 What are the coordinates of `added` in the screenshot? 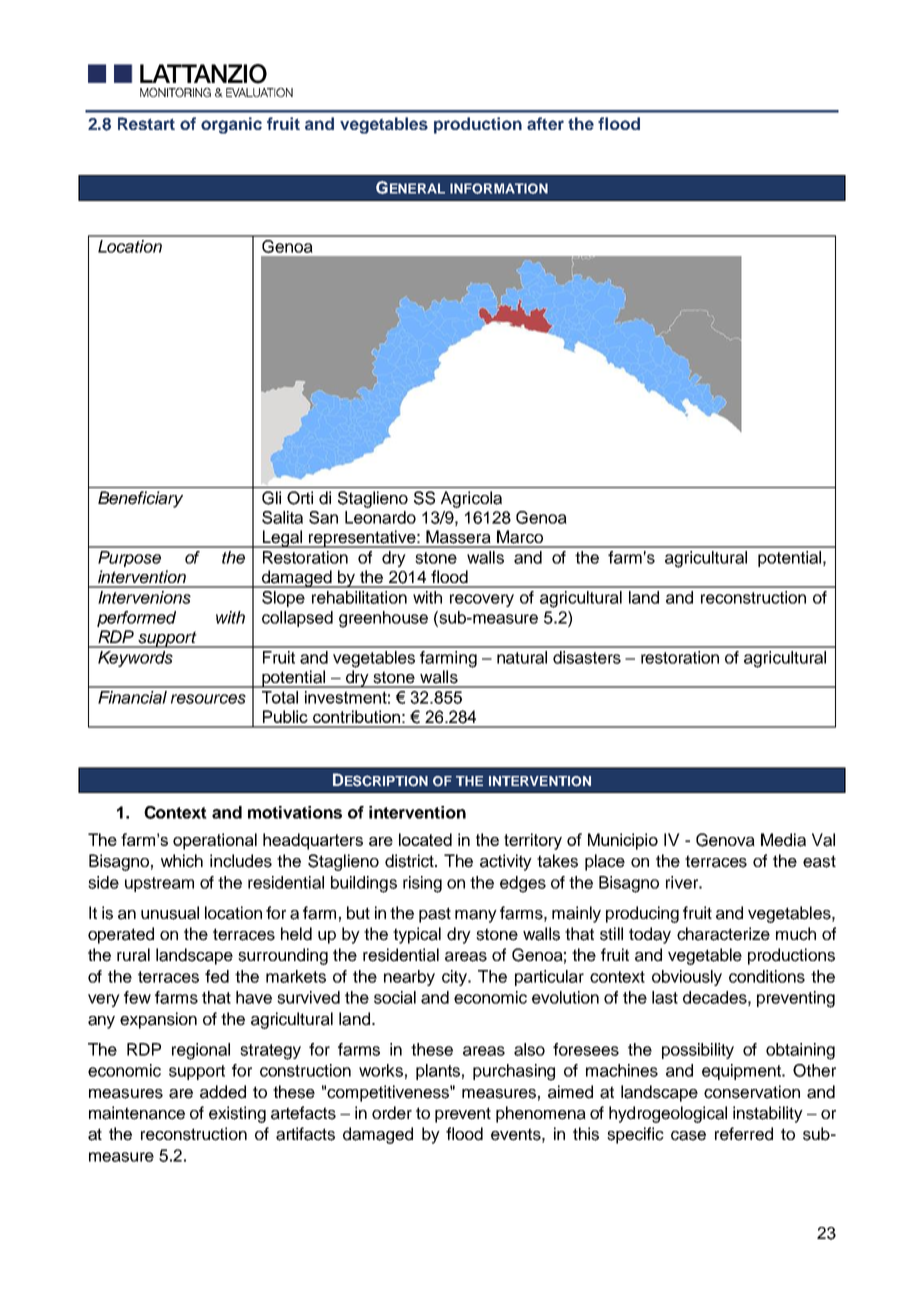 It's located at (223, 1092).
